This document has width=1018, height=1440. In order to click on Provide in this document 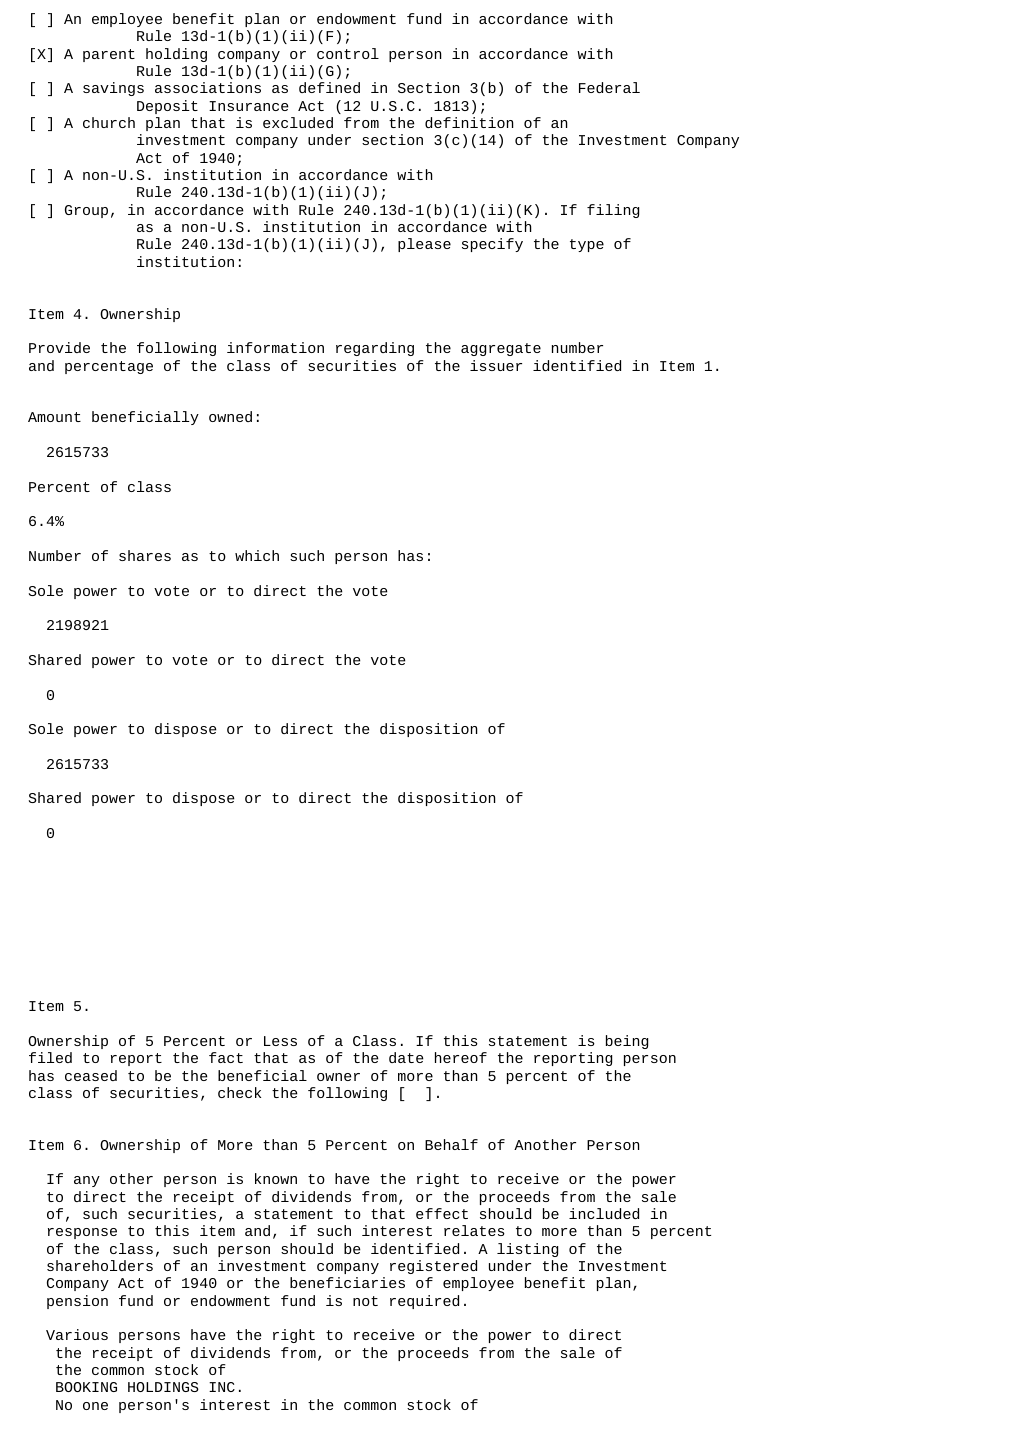, I will do `click(59, 347)`.
